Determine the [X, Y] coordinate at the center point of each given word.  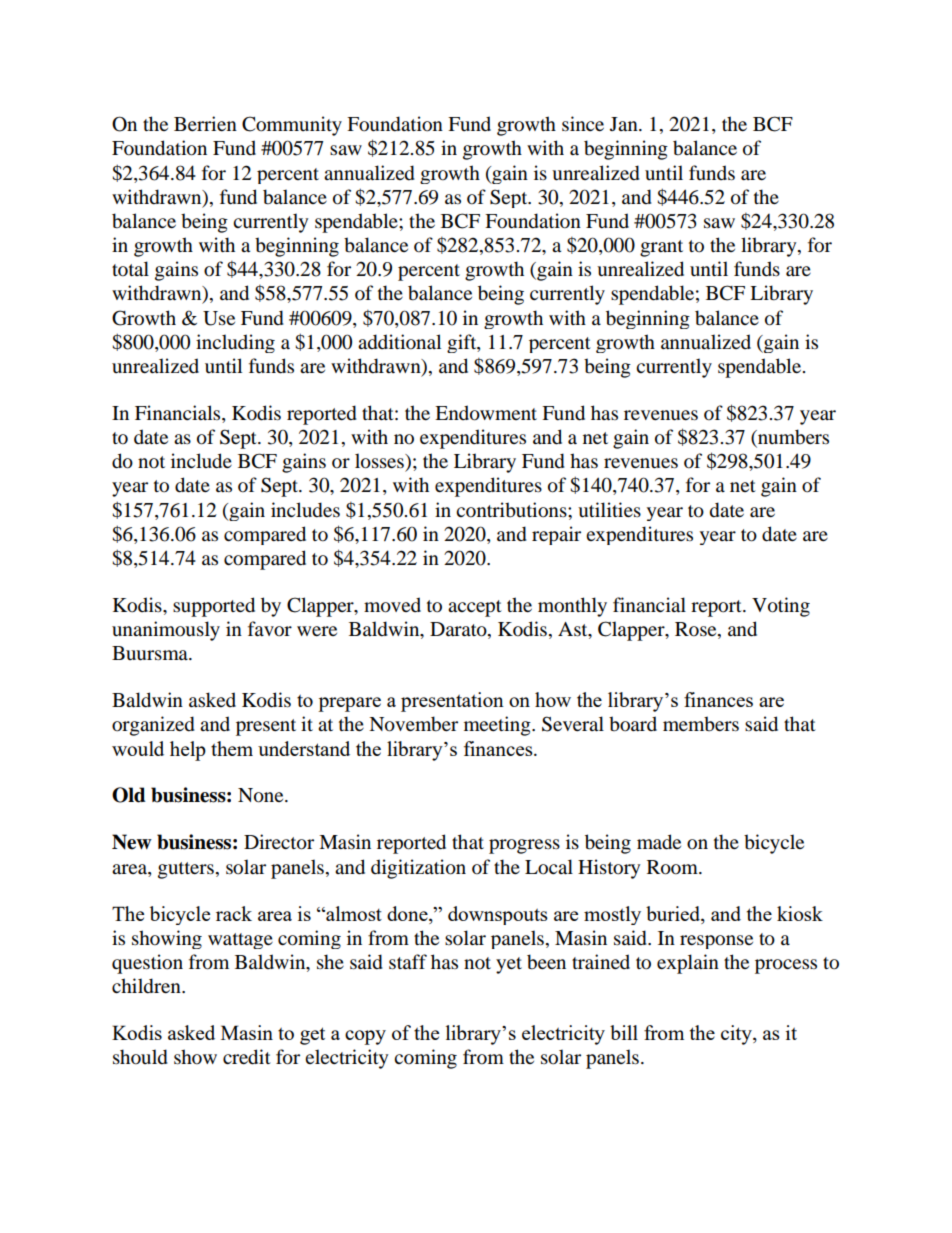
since [583, 124]
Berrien [205, 124]
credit [247, 1057]
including [235, 343]
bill [624, 1032]
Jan [625, 124]
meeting [498, 726]
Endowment [486, 413]
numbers [792, 438]
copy [365, 1037]
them [232, 748]
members [701, 724]
